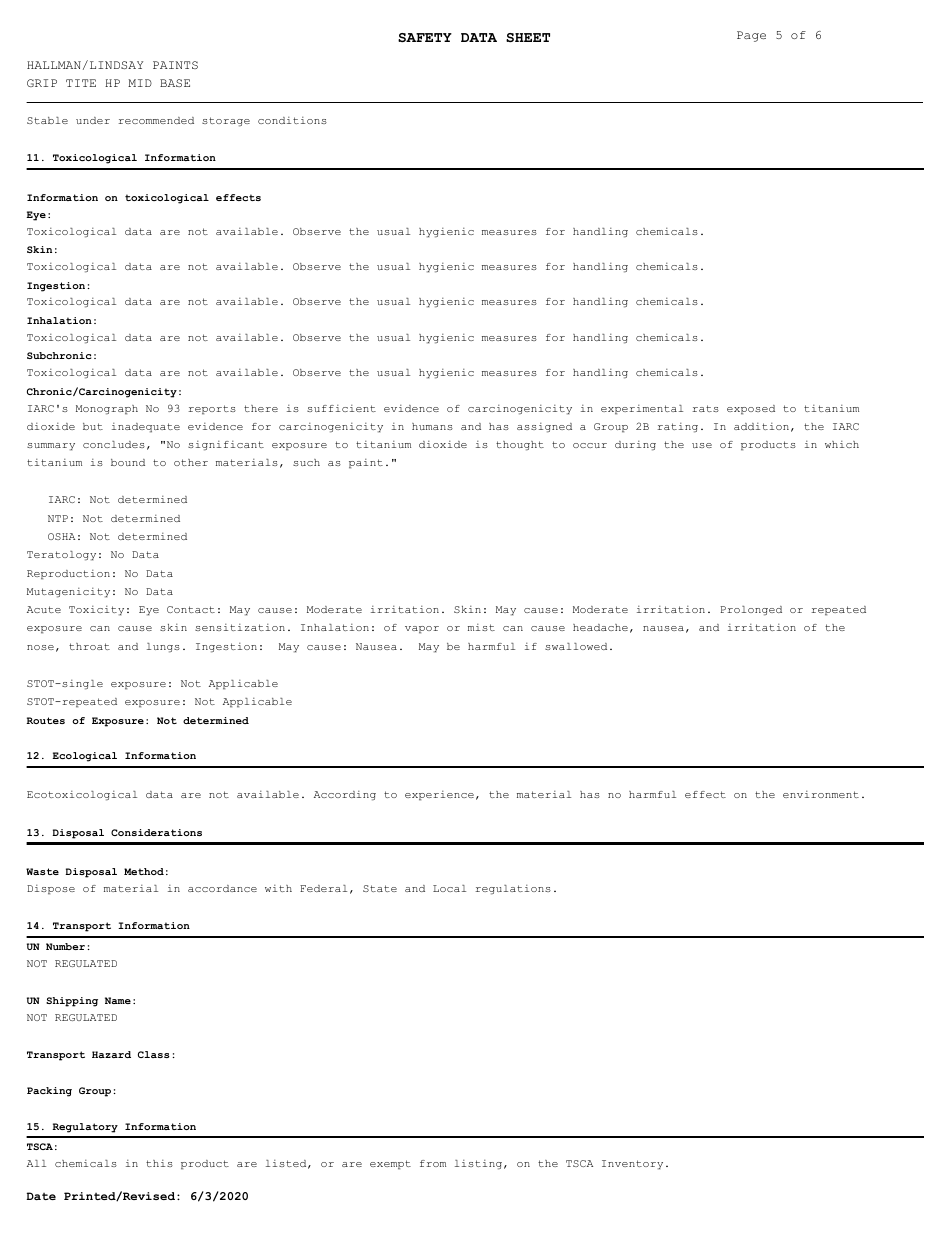  I want to click on SAFETY, so click(425, 37).
